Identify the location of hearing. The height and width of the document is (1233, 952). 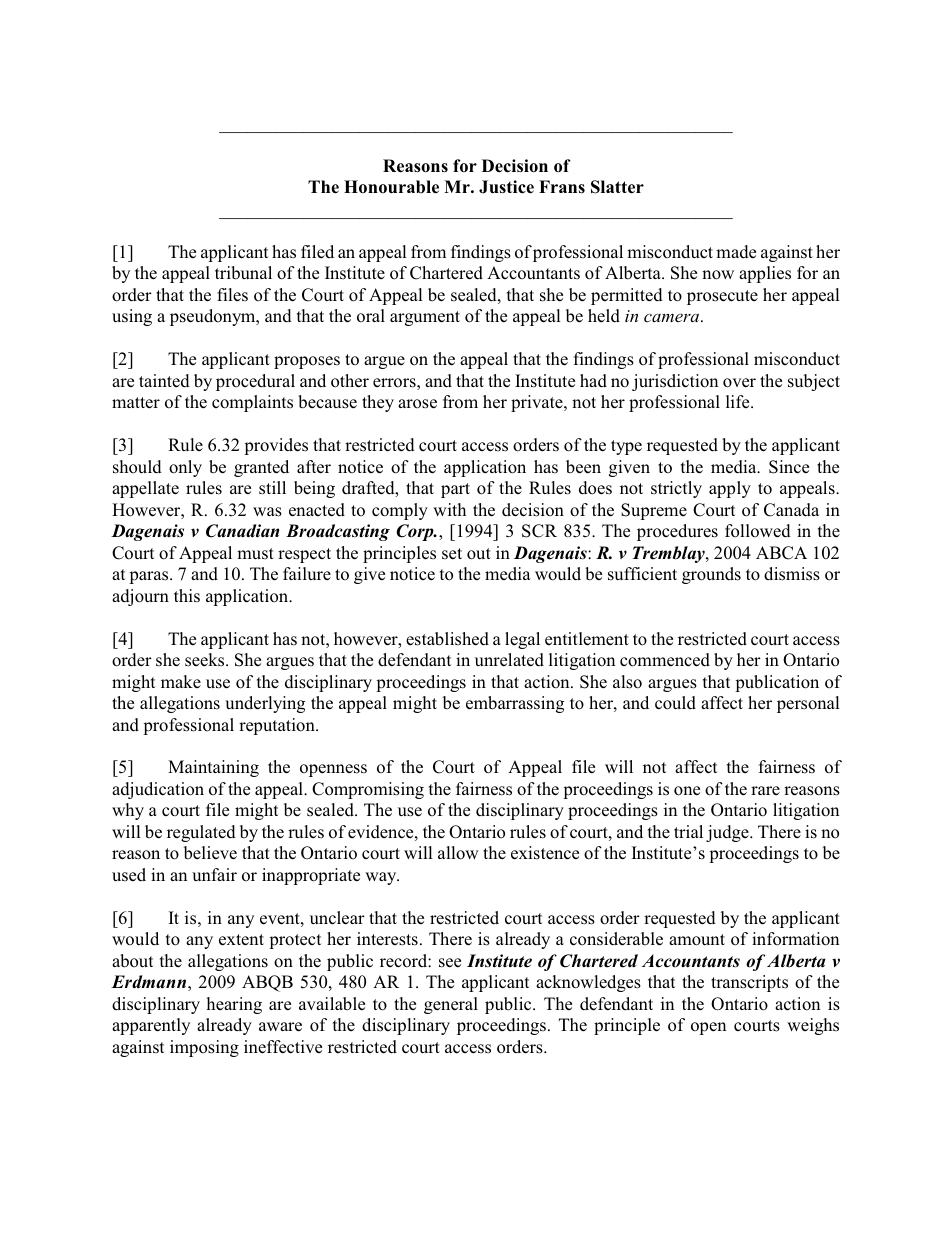
(234, 1005).
